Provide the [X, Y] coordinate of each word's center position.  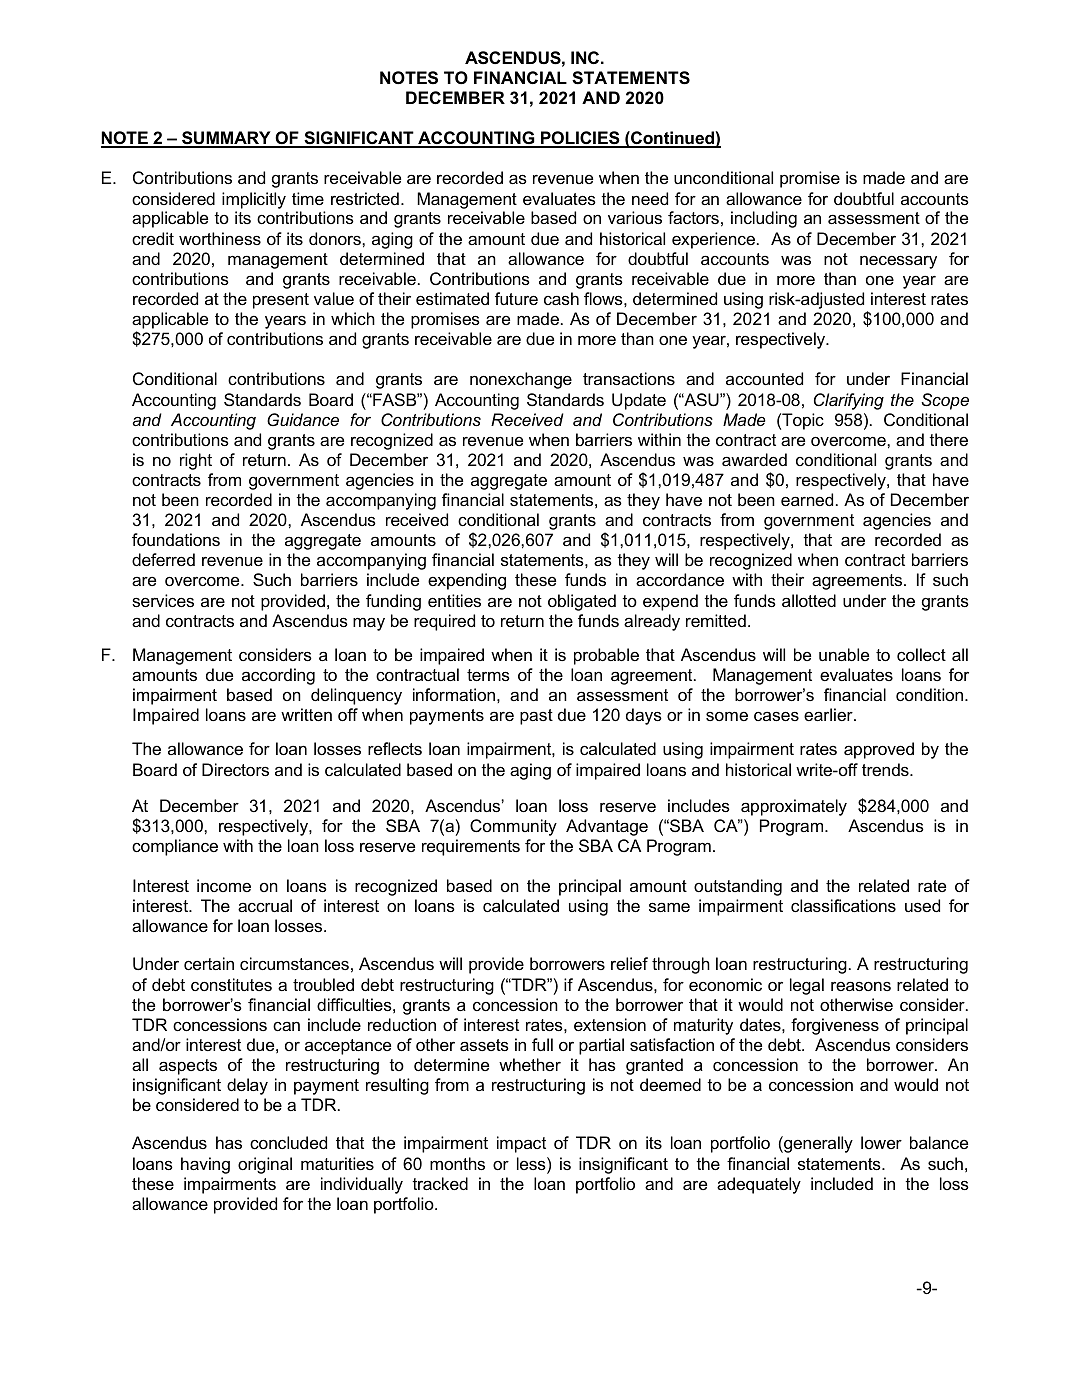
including [764, 219]
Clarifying [849, 401]
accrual [265, 905]
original [265, 1165]
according [278, 676]
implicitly [254, 200]
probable [606, 656]
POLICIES [580, 139]
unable [844, 654]
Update [639, 401]
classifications [843, 905]
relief [629, 963]
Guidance [303, 419]
